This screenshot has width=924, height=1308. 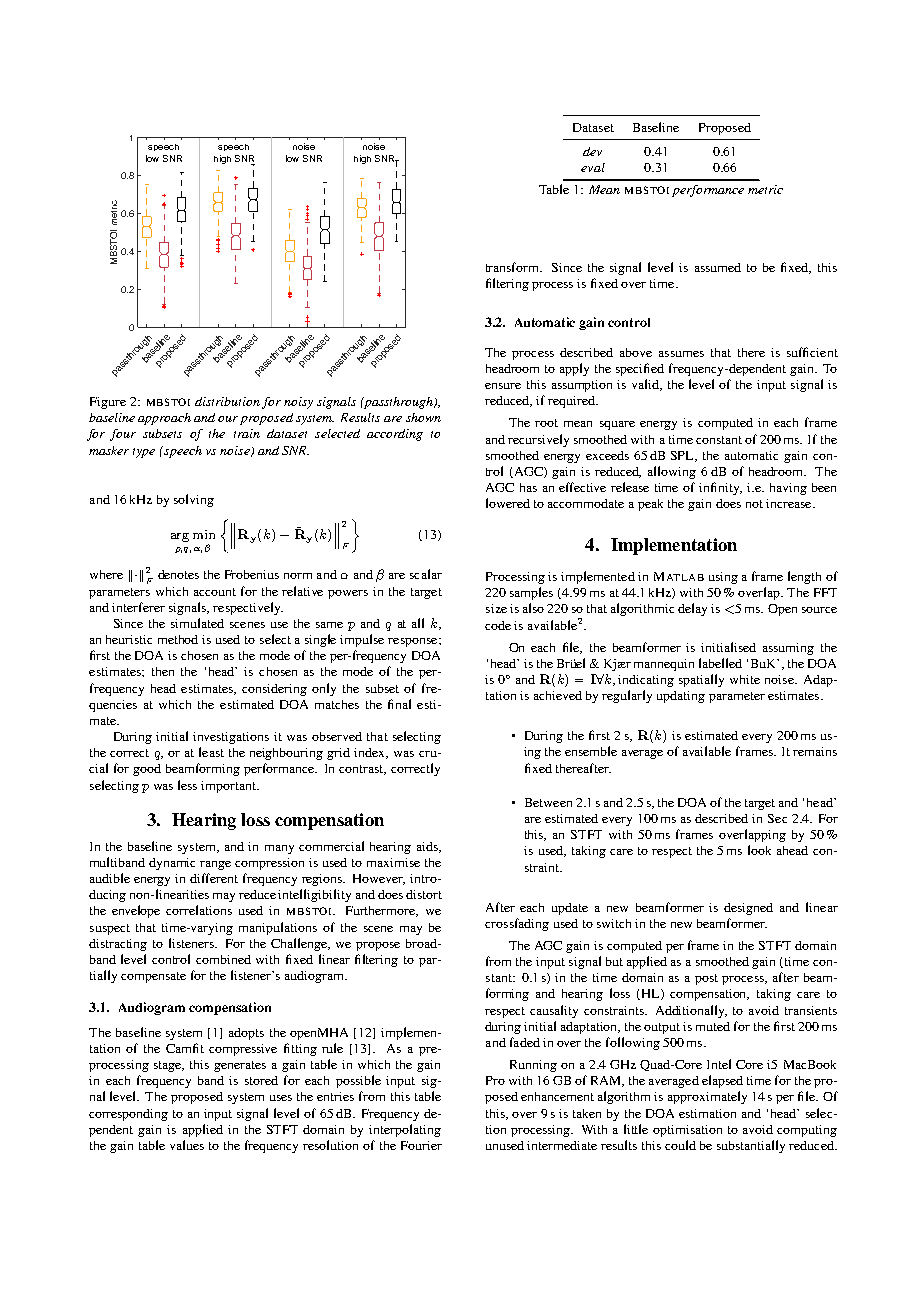 What do you see at coordinates (593, 167) in the screenshot?
I see `eval` at bounding box center [593, 167].
